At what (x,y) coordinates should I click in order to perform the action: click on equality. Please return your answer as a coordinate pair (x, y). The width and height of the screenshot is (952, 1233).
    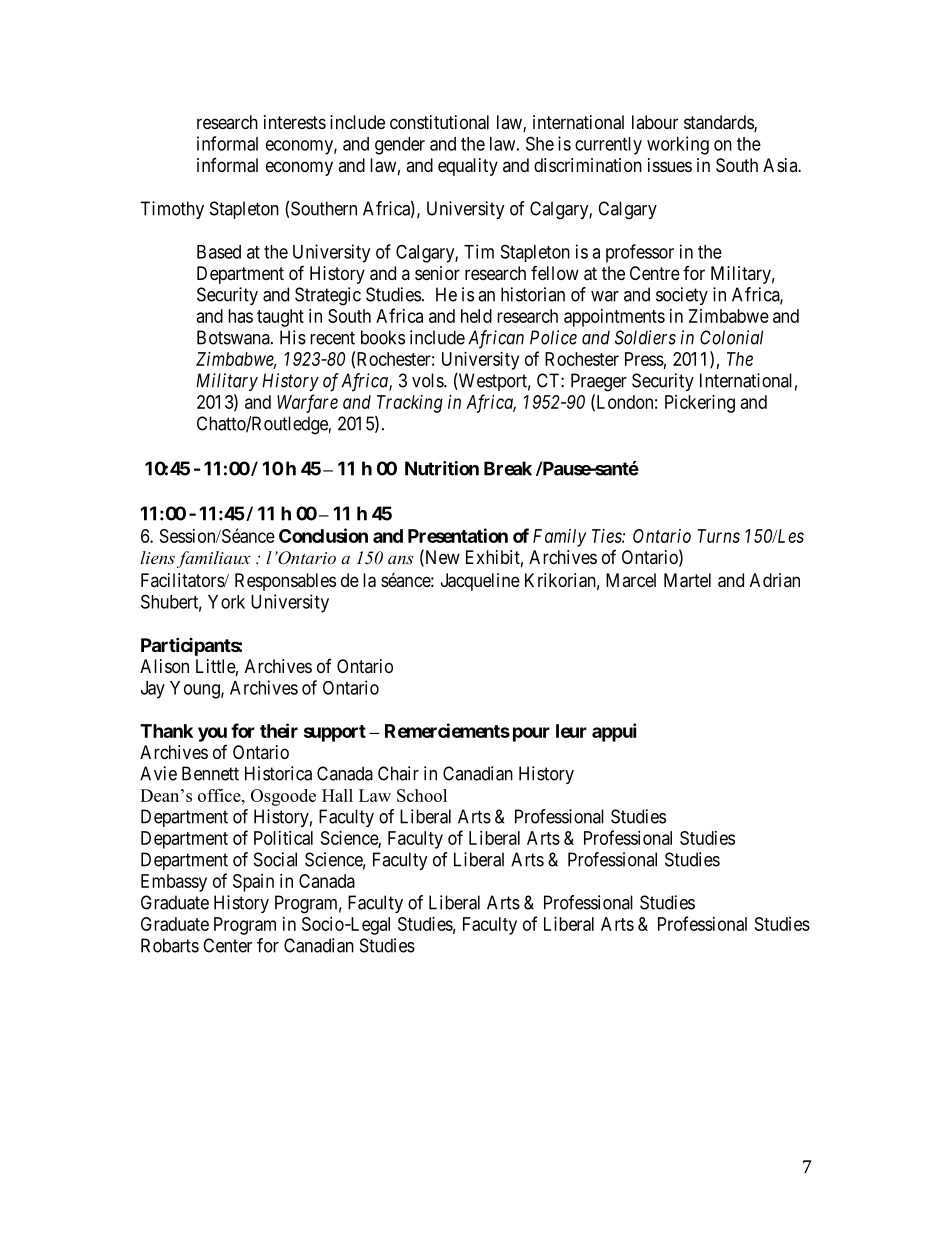
    Looking at the image, I should click on (468, 167).
